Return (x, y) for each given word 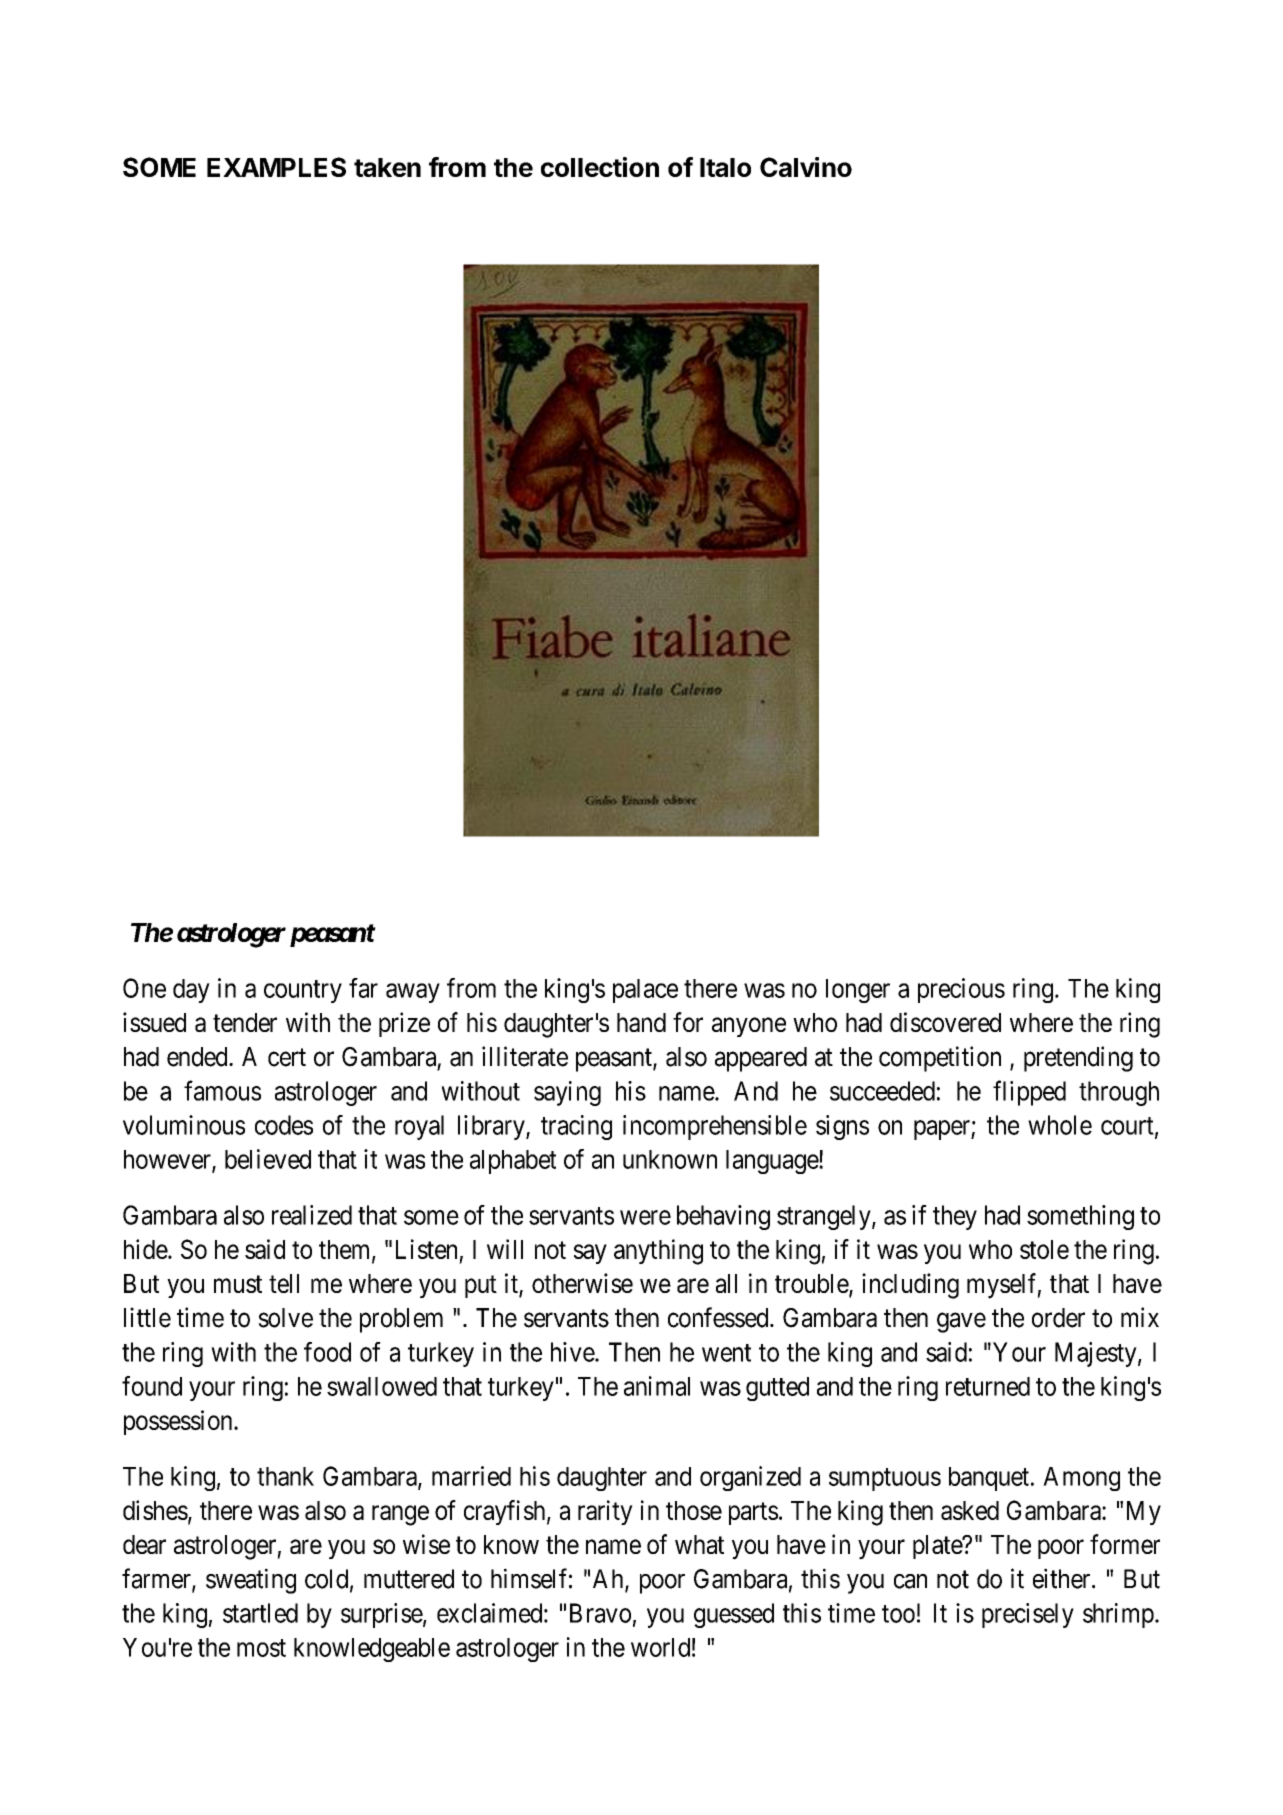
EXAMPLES (276, 167)
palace (645, 991)
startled (260, 1613)
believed (268, 1159)
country (303, 991)
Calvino (806, 167)
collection (600, 167)
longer (858, 991)
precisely (1028, 1615)
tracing (576, 1127)
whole (1060, 1125)
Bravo (600, 1613)
